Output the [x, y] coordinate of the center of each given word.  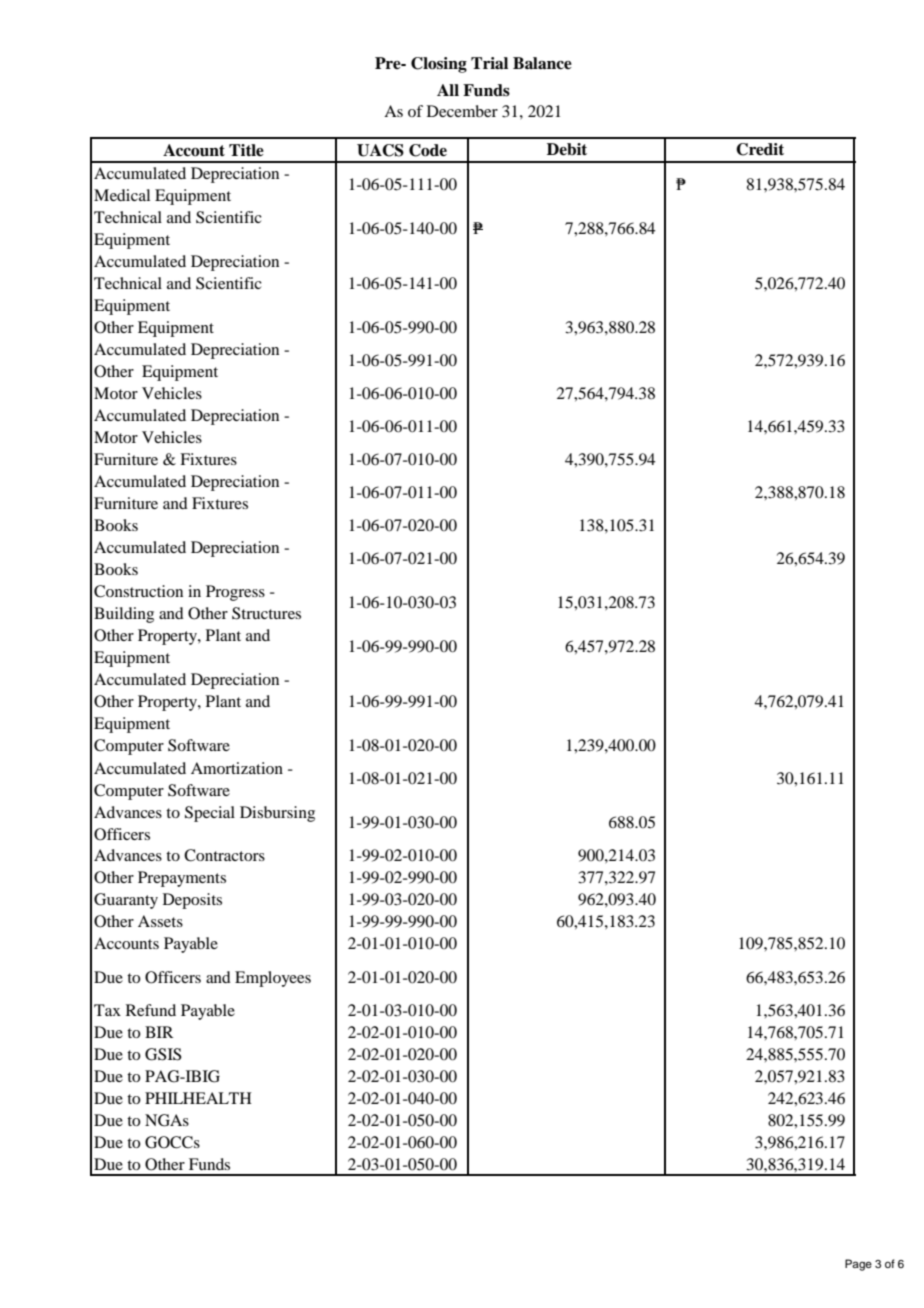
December [462, 111]
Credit [760, 149]
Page [858, 1265]
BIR [159, 1032]
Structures [266, 613]
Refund [151, 1010]
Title [246, 150]
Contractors [224, 855]
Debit [567, 149]
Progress [235, 593]
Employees [273, 979]
